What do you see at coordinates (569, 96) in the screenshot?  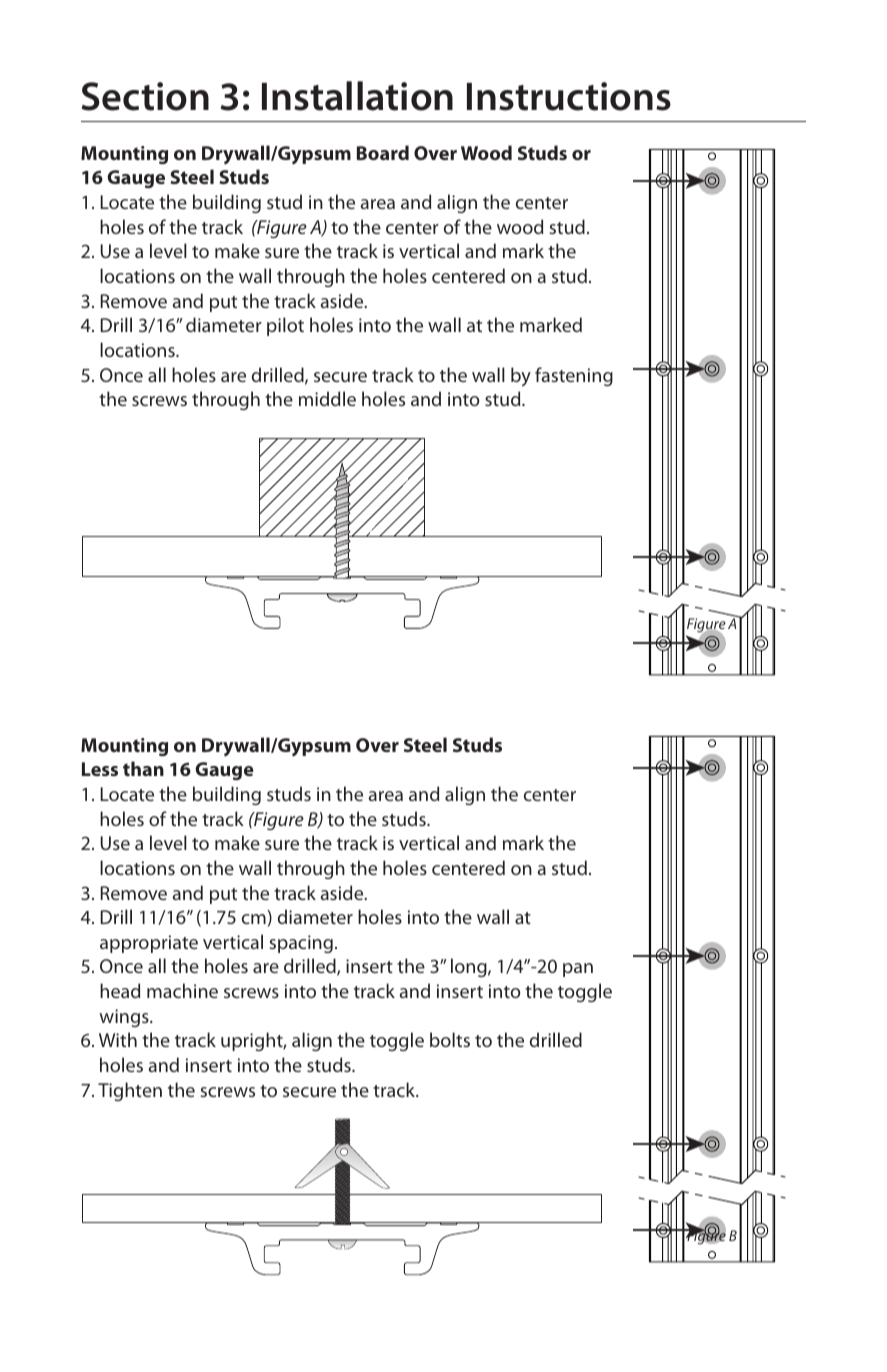 I see `Instructions` at bounding box center [569, 96].
